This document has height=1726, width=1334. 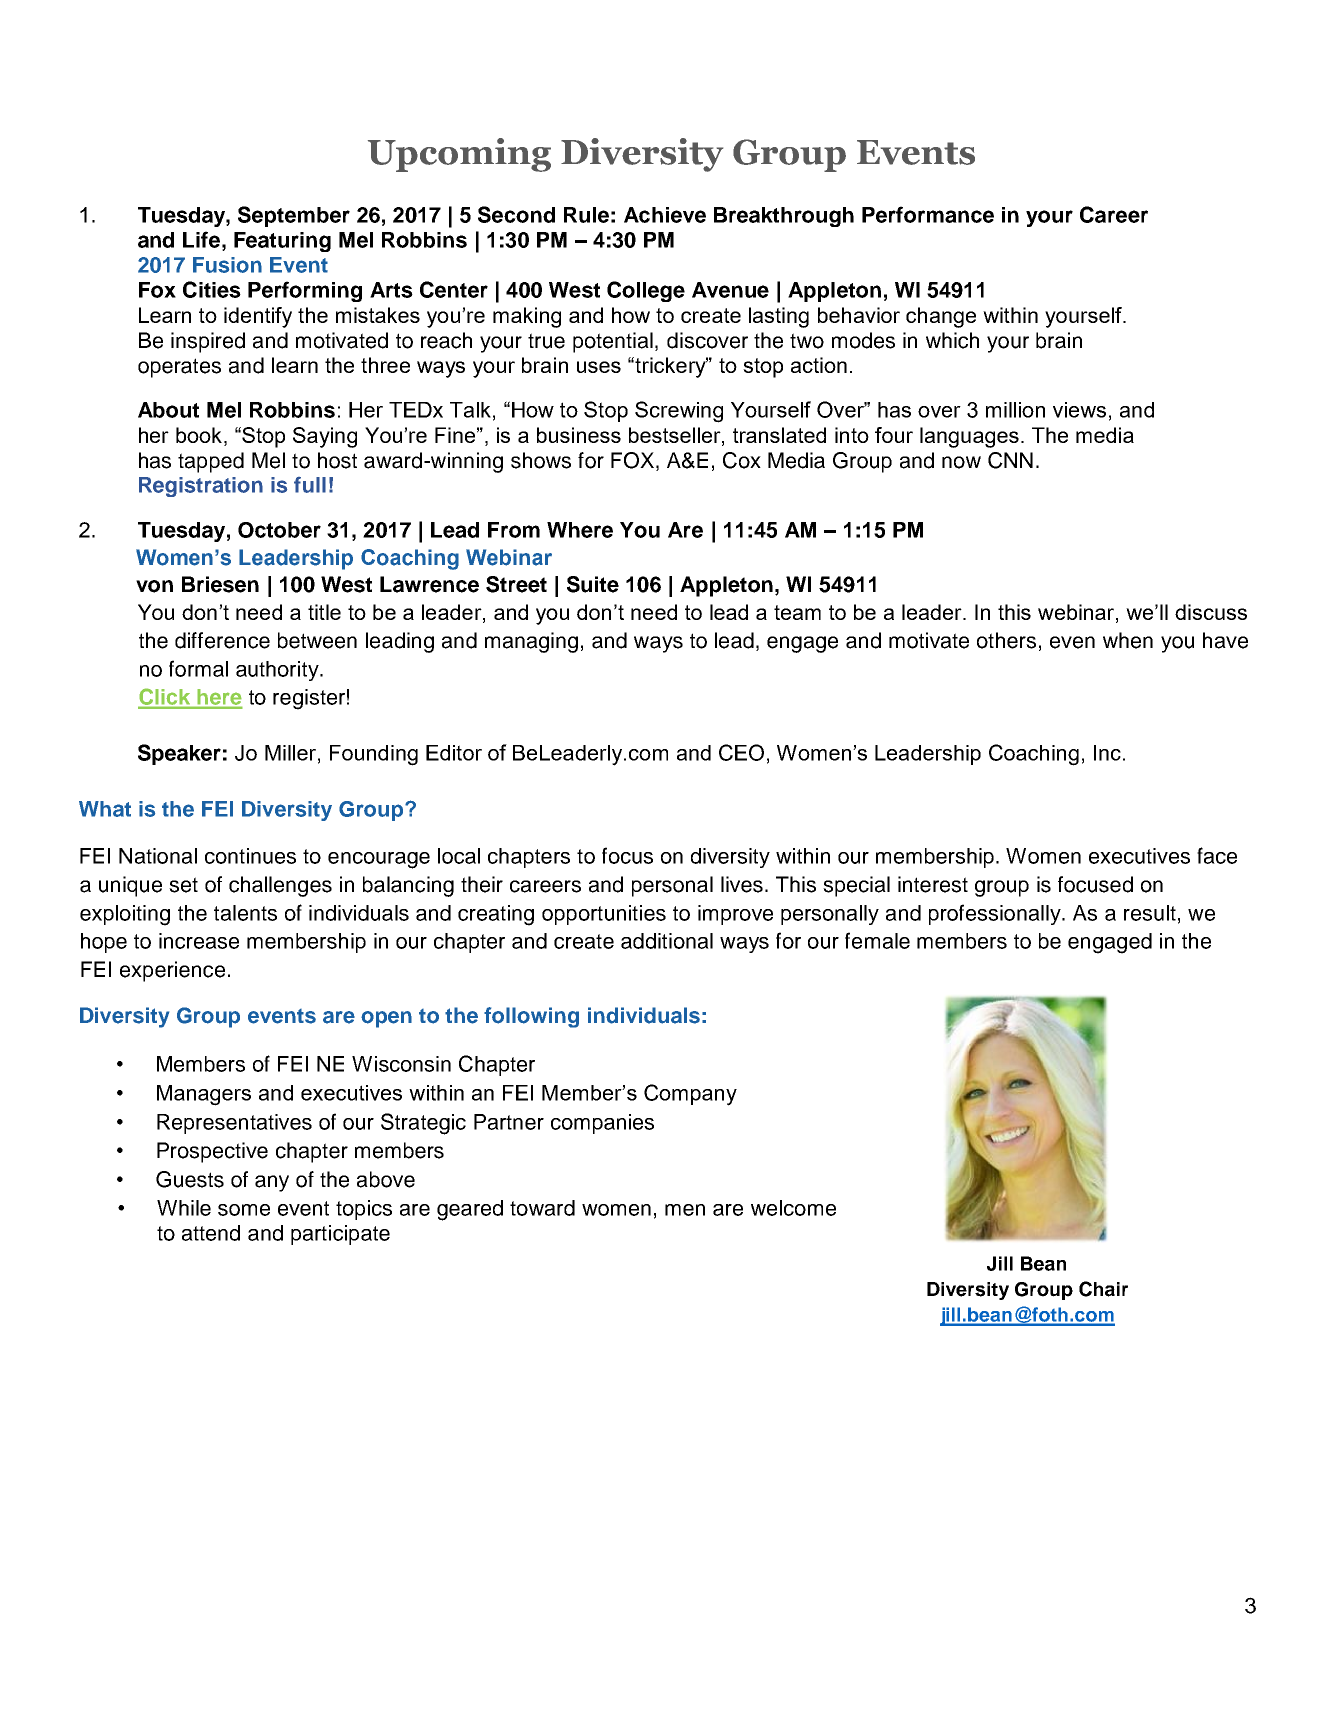 I want to click on September, so click(x=294, y=216).
